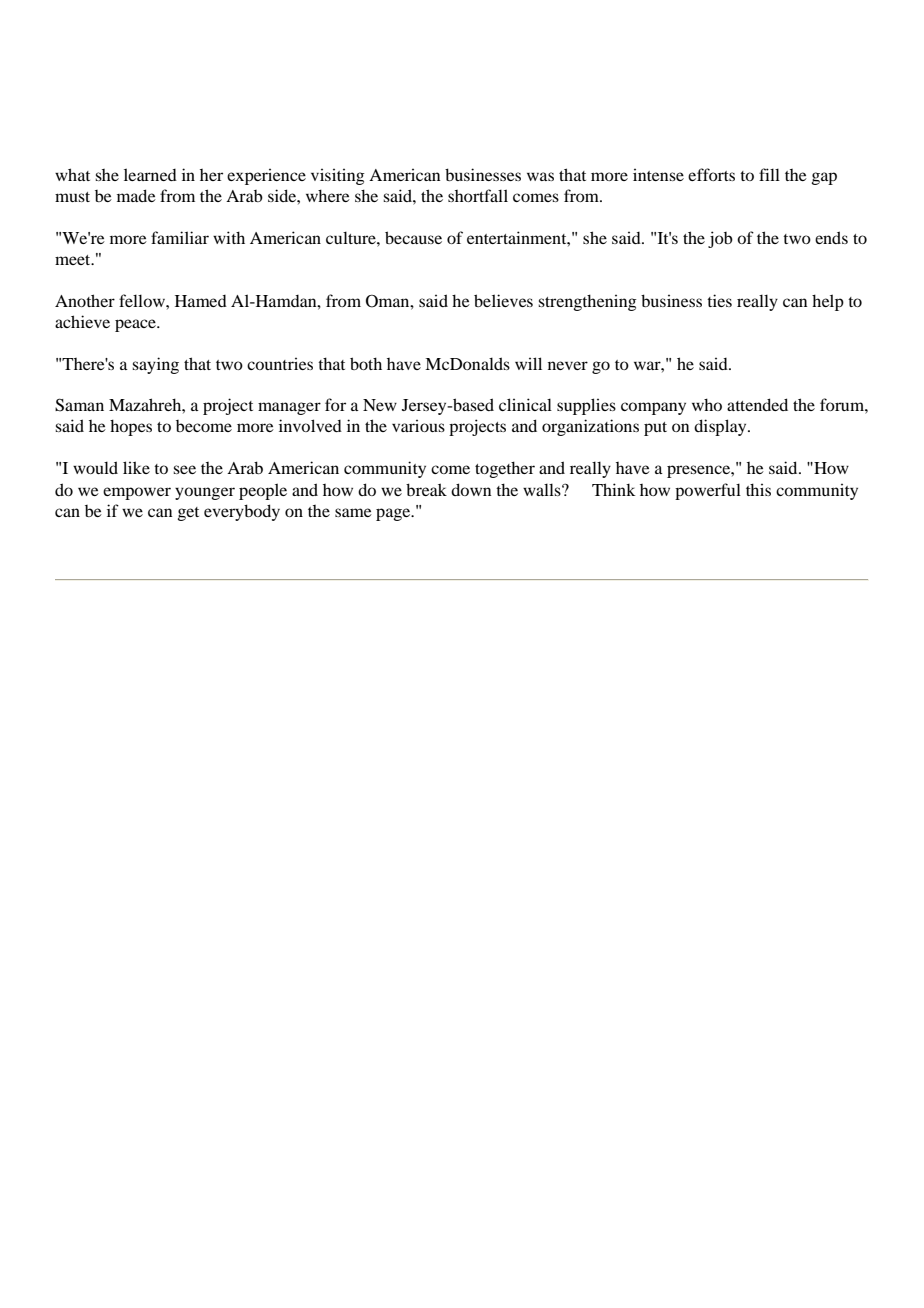 The width and height of the document is (924, 1308). Describe the element at coordinates (478, 195) in the document. I see `shortfall` at that location.
